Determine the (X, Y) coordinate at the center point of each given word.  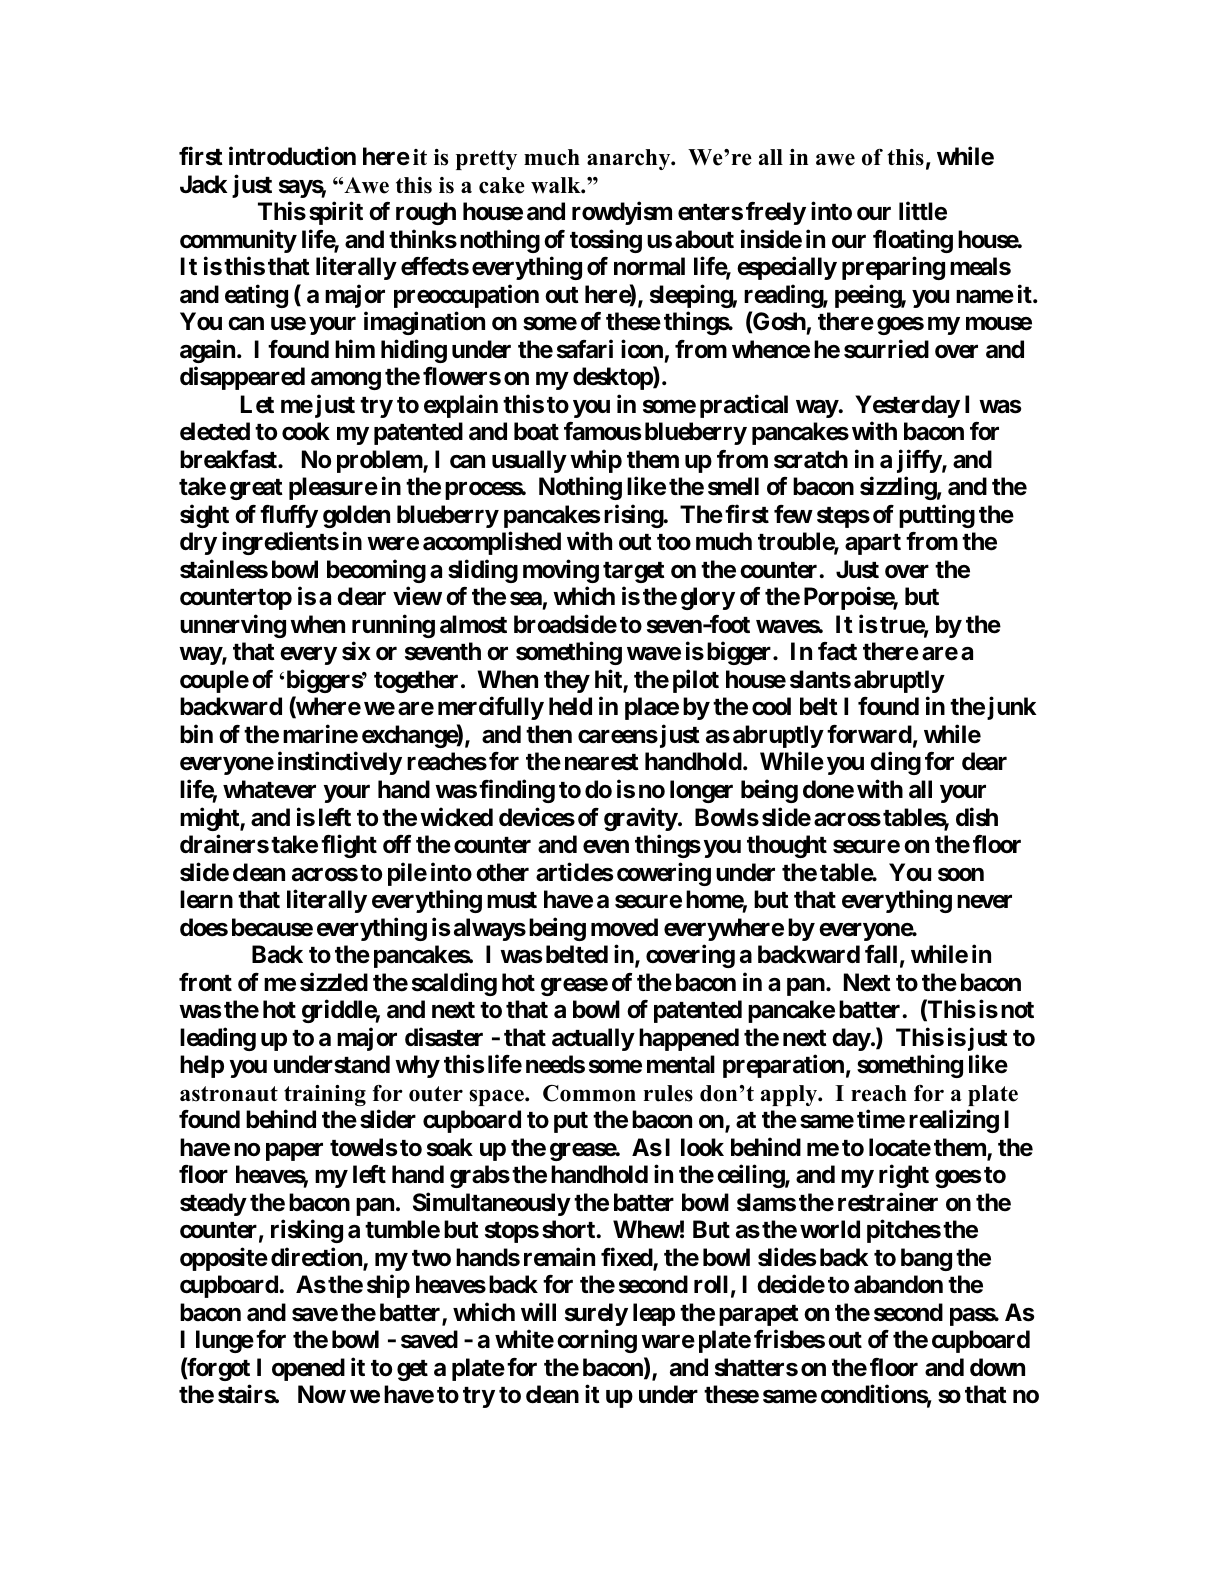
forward (869, 734)
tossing (606, 241)
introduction (292, 156)
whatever (269, 789)
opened (308, 1369)
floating (913, 241)
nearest (602, 762)
